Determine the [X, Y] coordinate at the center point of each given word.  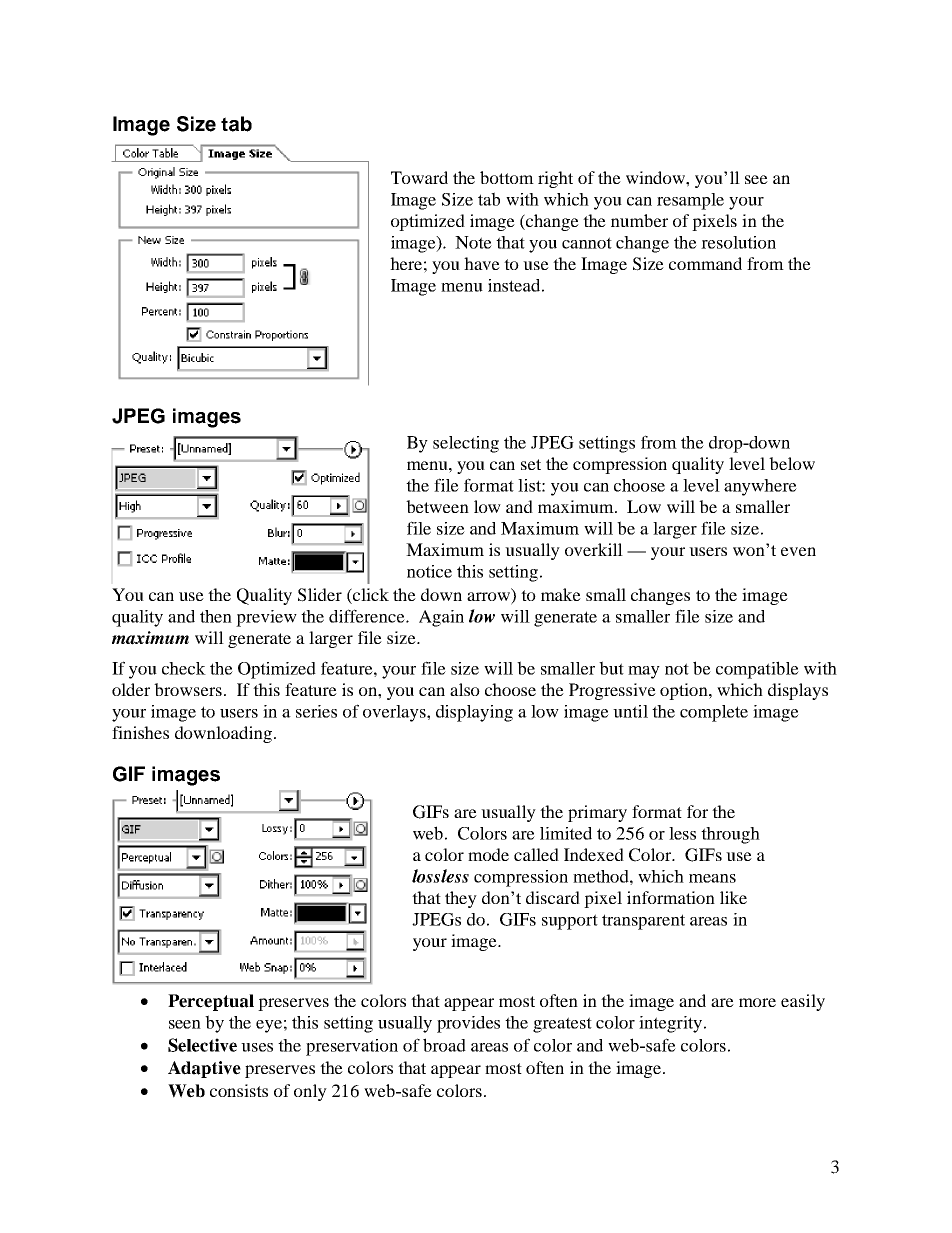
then [216, 616]
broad [444, 1045]
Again [441, 618]
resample [690, 201]
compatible [757, 670]
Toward [419, 177]
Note [473, 242]
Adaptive [204, 1069]
